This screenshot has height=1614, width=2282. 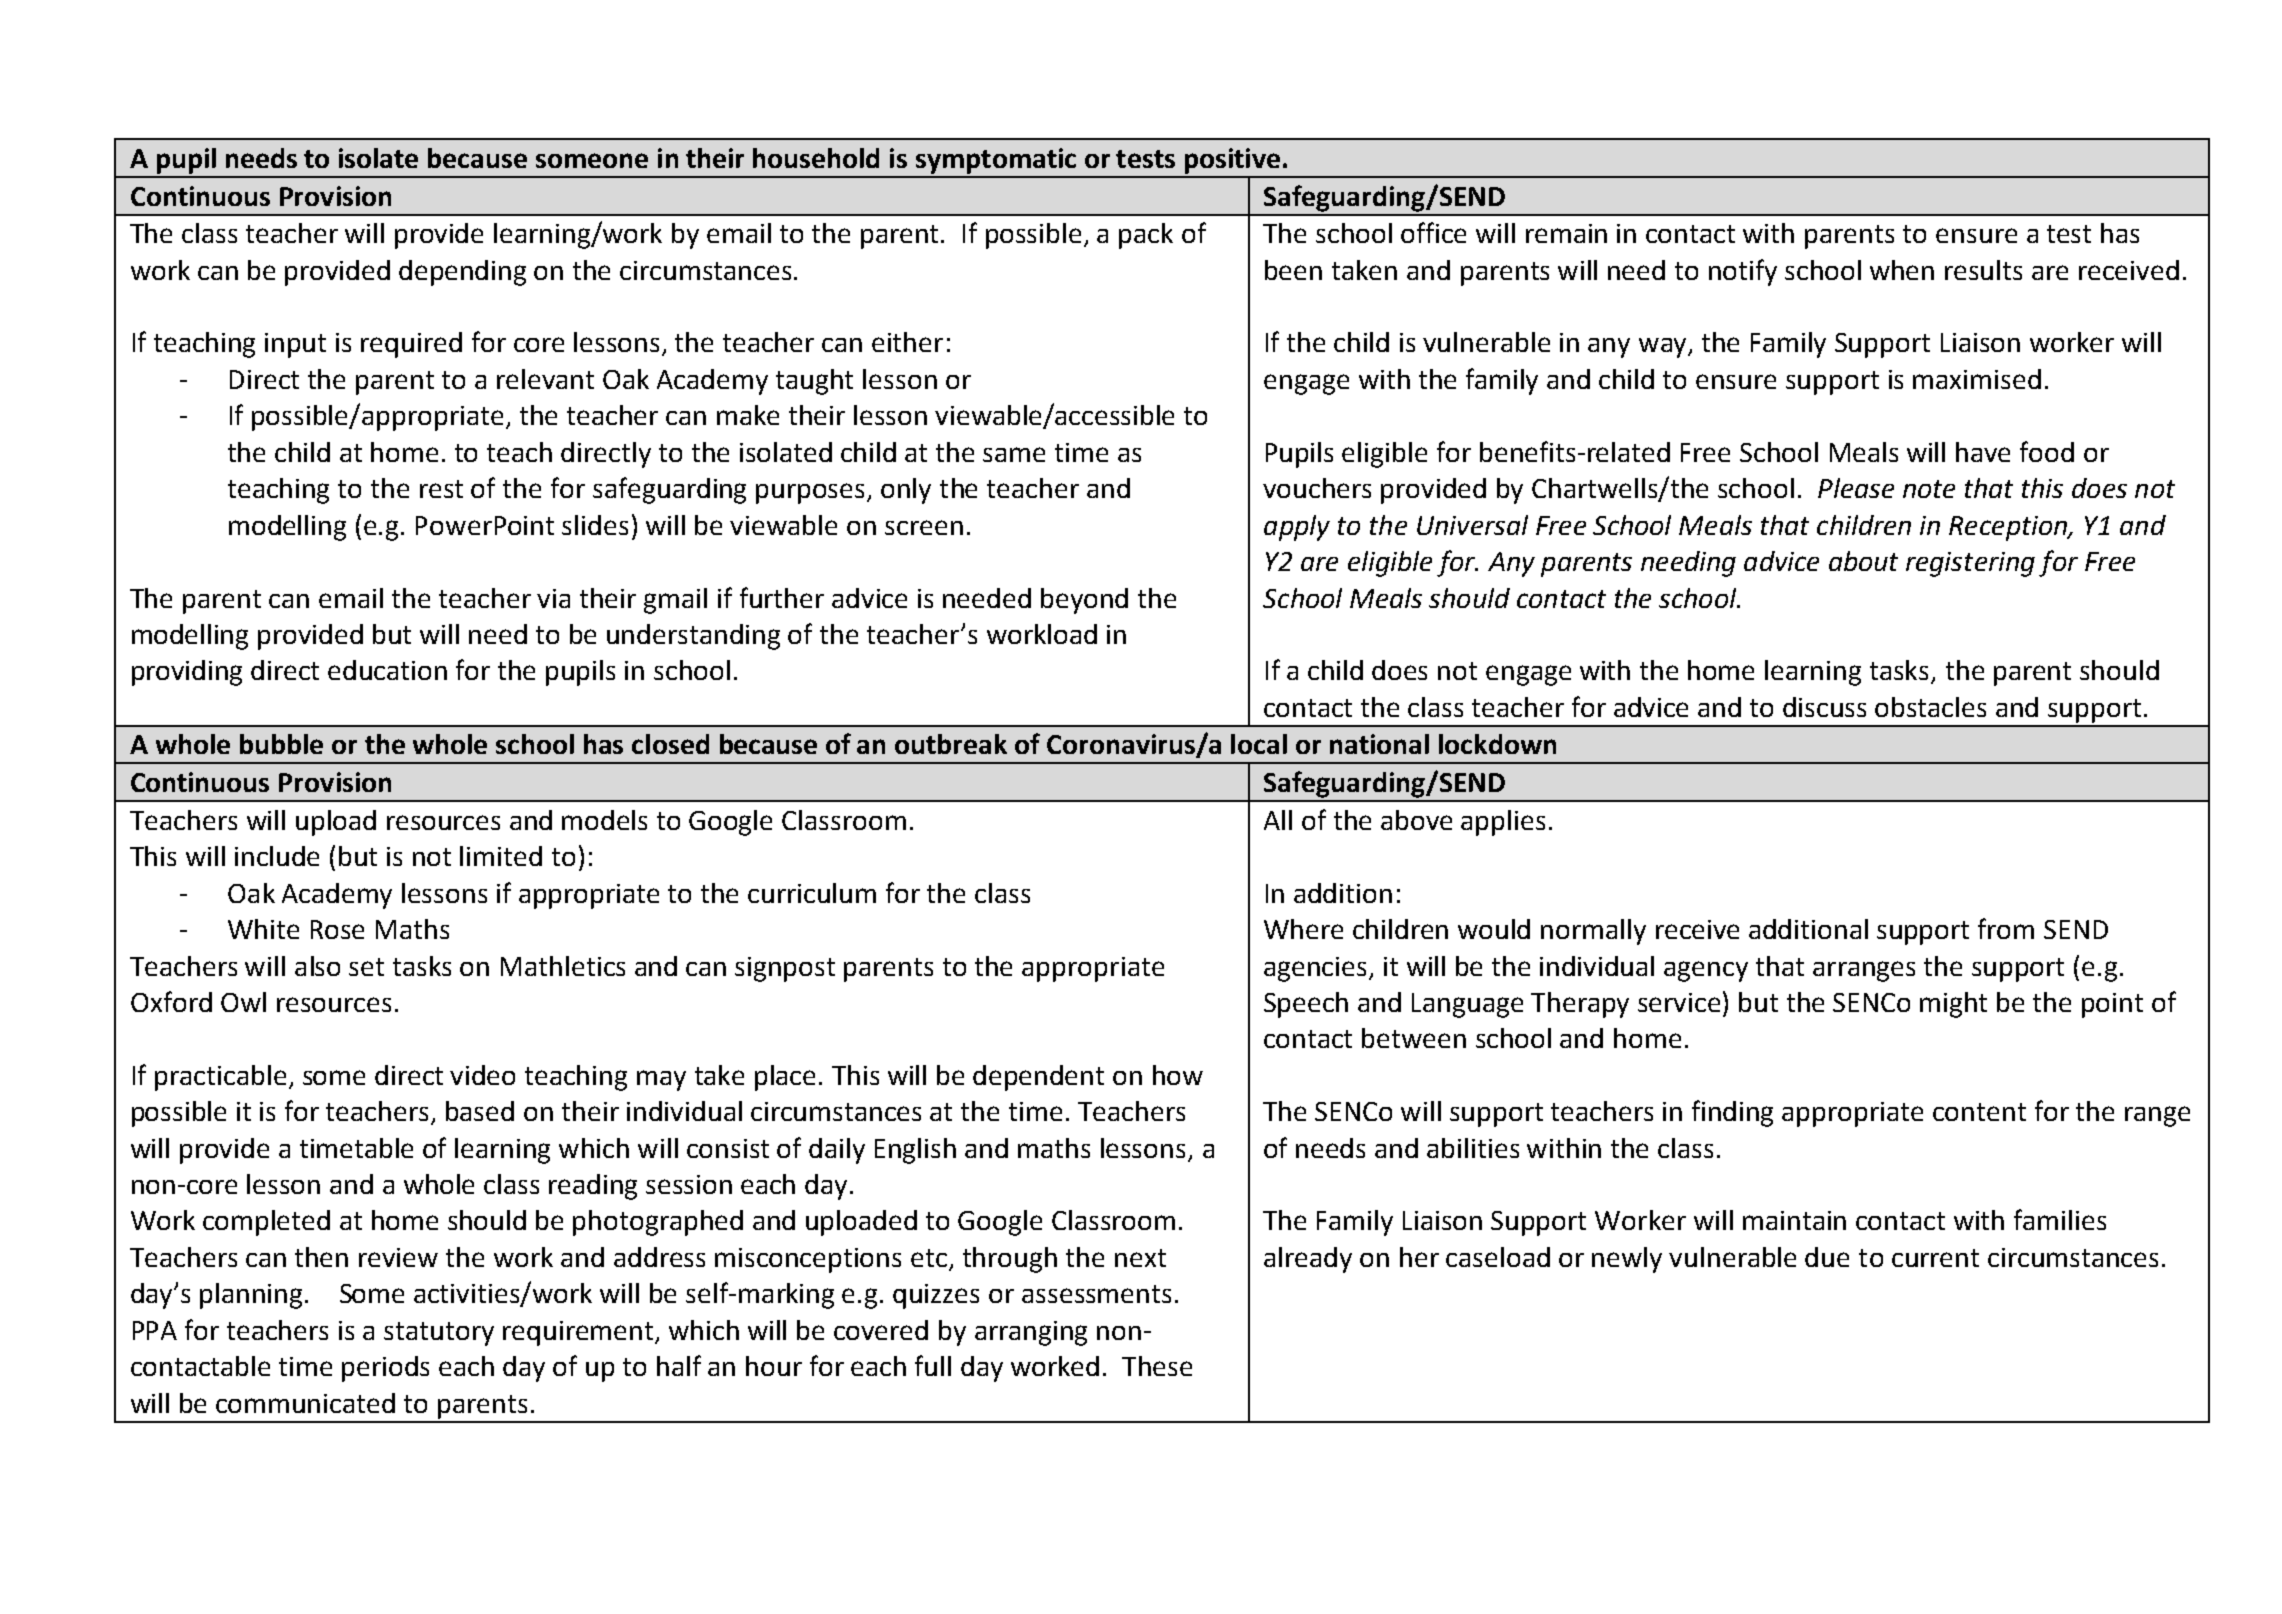 What do you see at coordinates (385, 1369) in the screenshot?
I see `periods` at bounding box center [385, 1369].
